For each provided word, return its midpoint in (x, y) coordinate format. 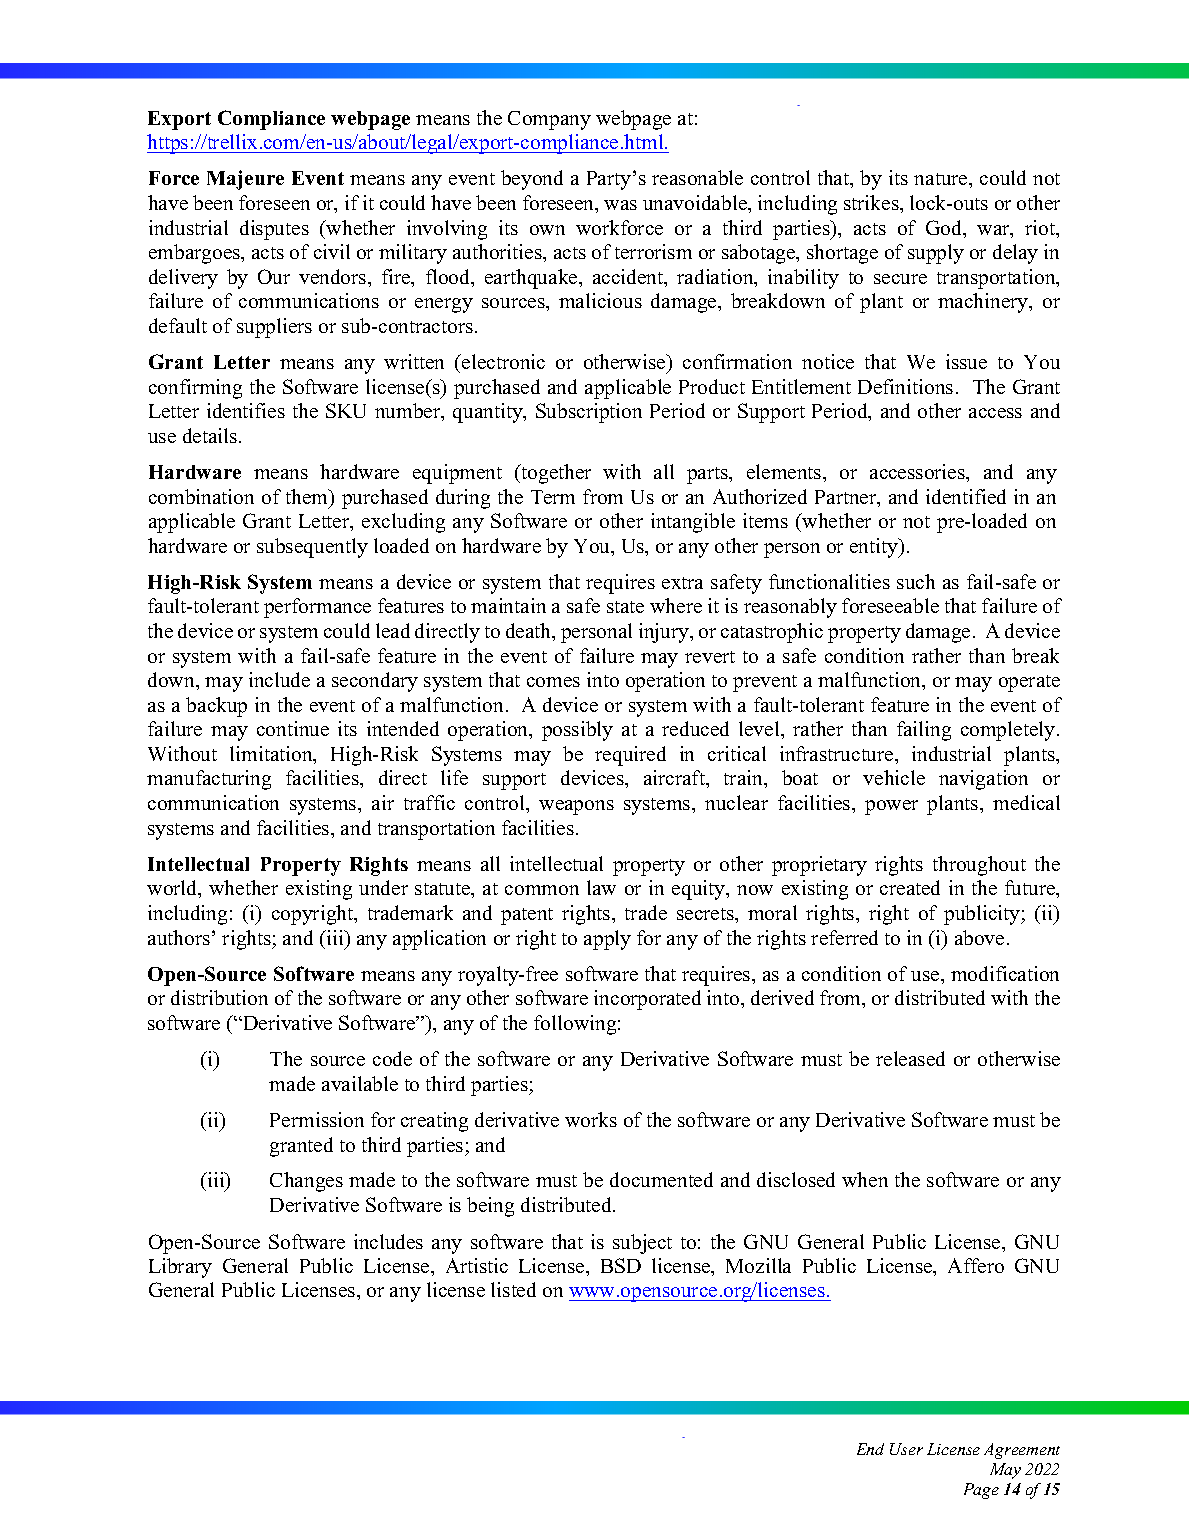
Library (180, 1268)
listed (513, 1289)
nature (942, 179)
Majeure (245, 180)
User (906, 1449)
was (620, 205)
